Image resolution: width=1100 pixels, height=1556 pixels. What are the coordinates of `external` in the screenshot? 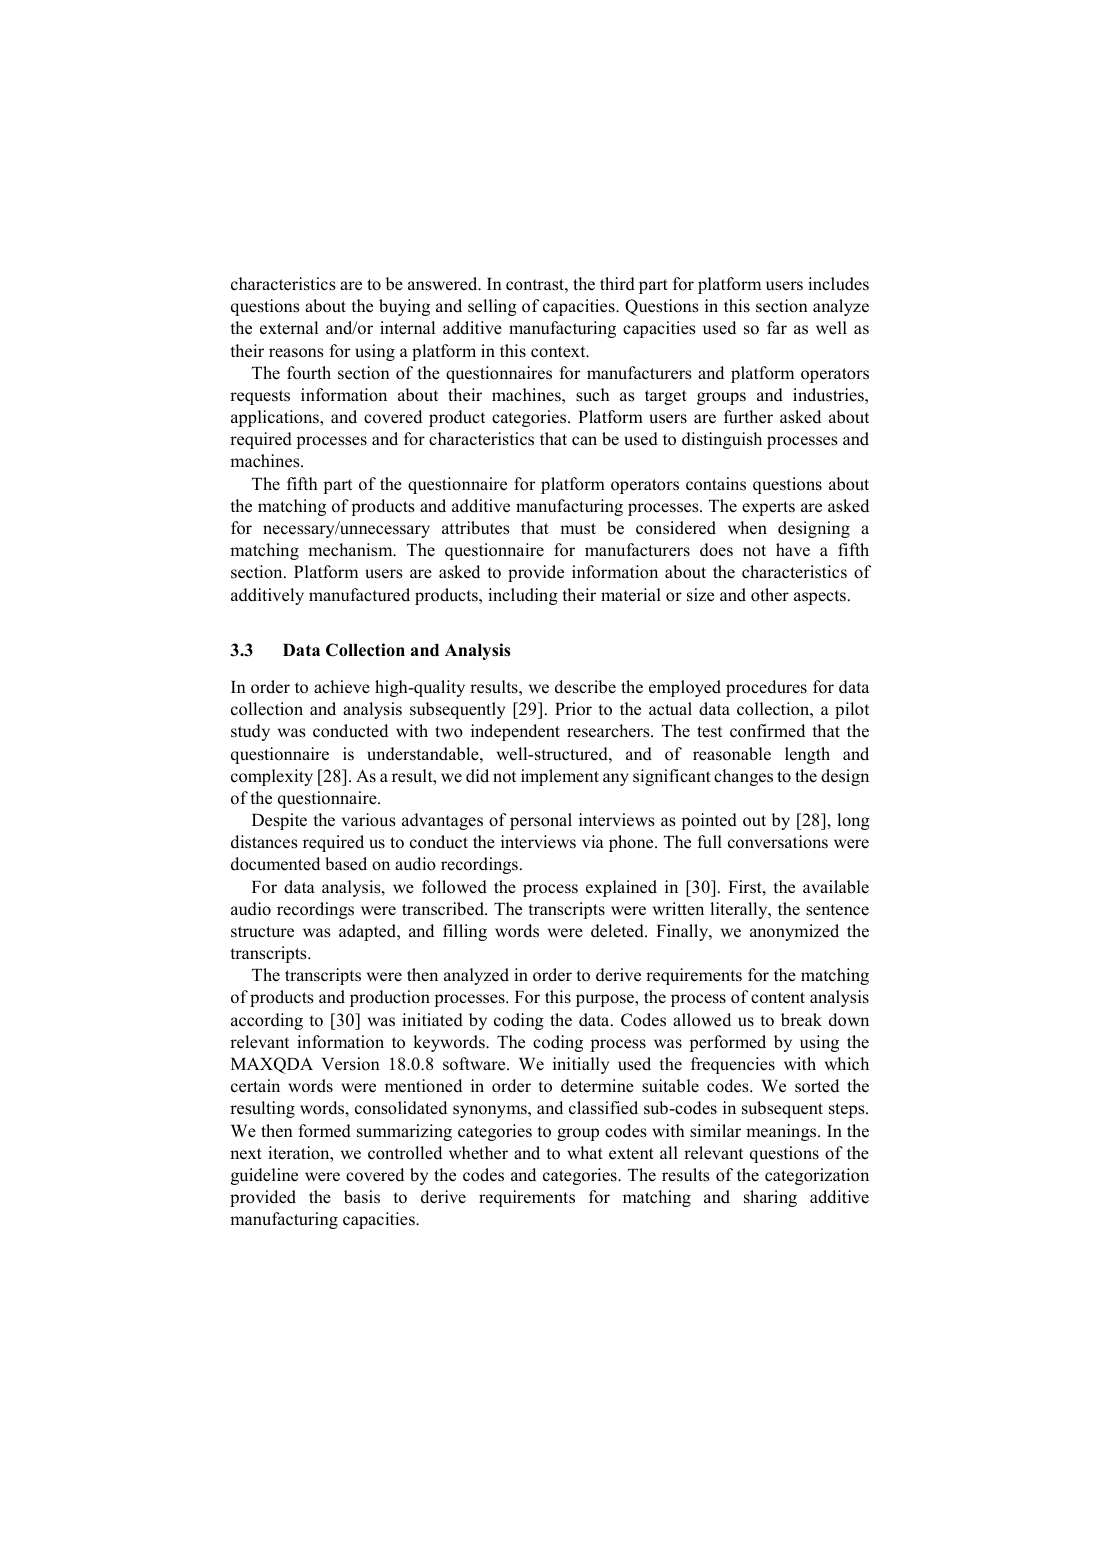 It's located at (289, 328).
